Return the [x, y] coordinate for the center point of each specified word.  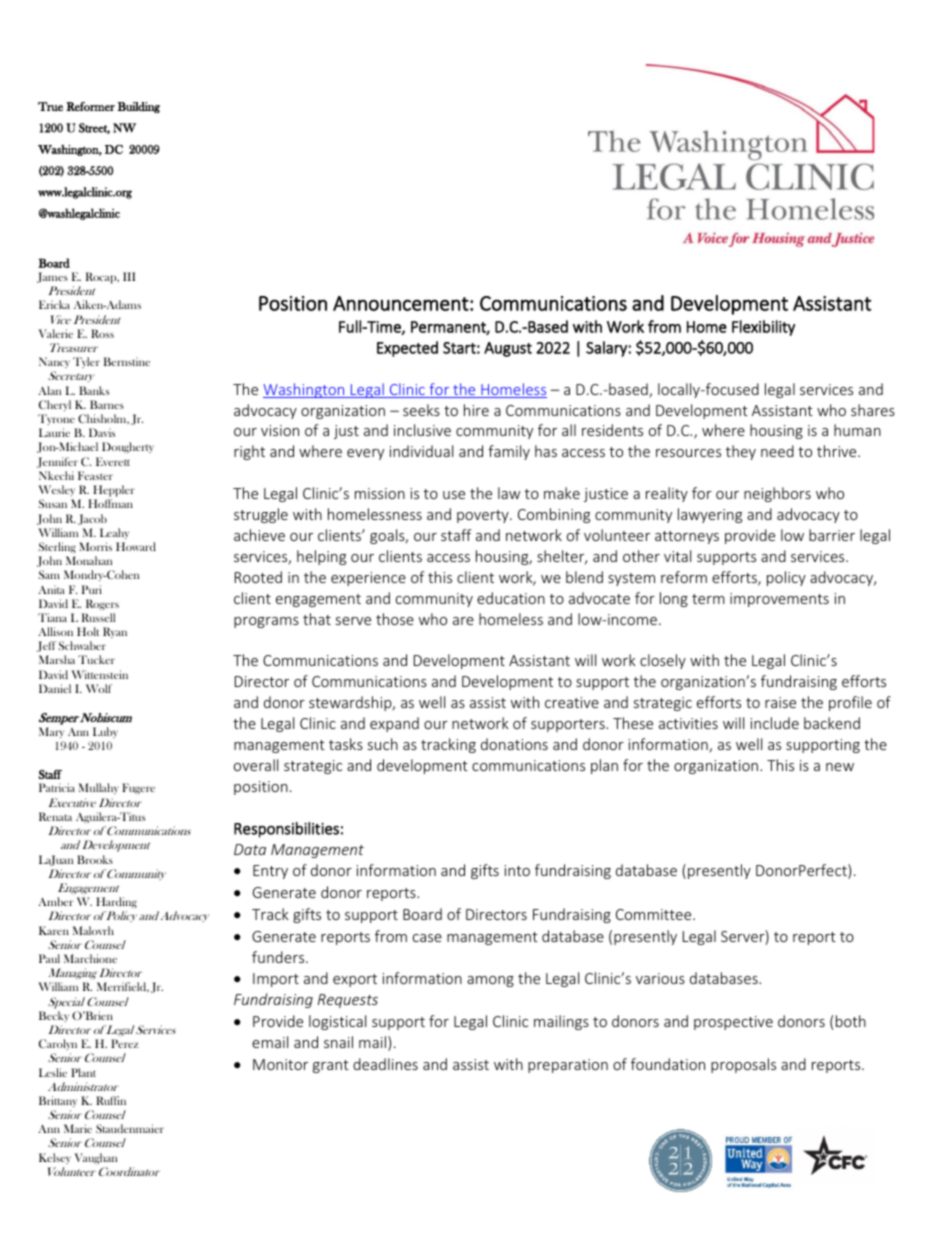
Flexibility [763, 328]
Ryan [115, 632]
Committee [655, 914]
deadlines [385, 1064]
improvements [779, 600]
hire [476, 410]
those [395, 619]
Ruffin [111, 1100]
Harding [116, 902]
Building [138, 107]
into [517, 870]
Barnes [107, 404]
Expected [407, 349]
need [777, 451]
